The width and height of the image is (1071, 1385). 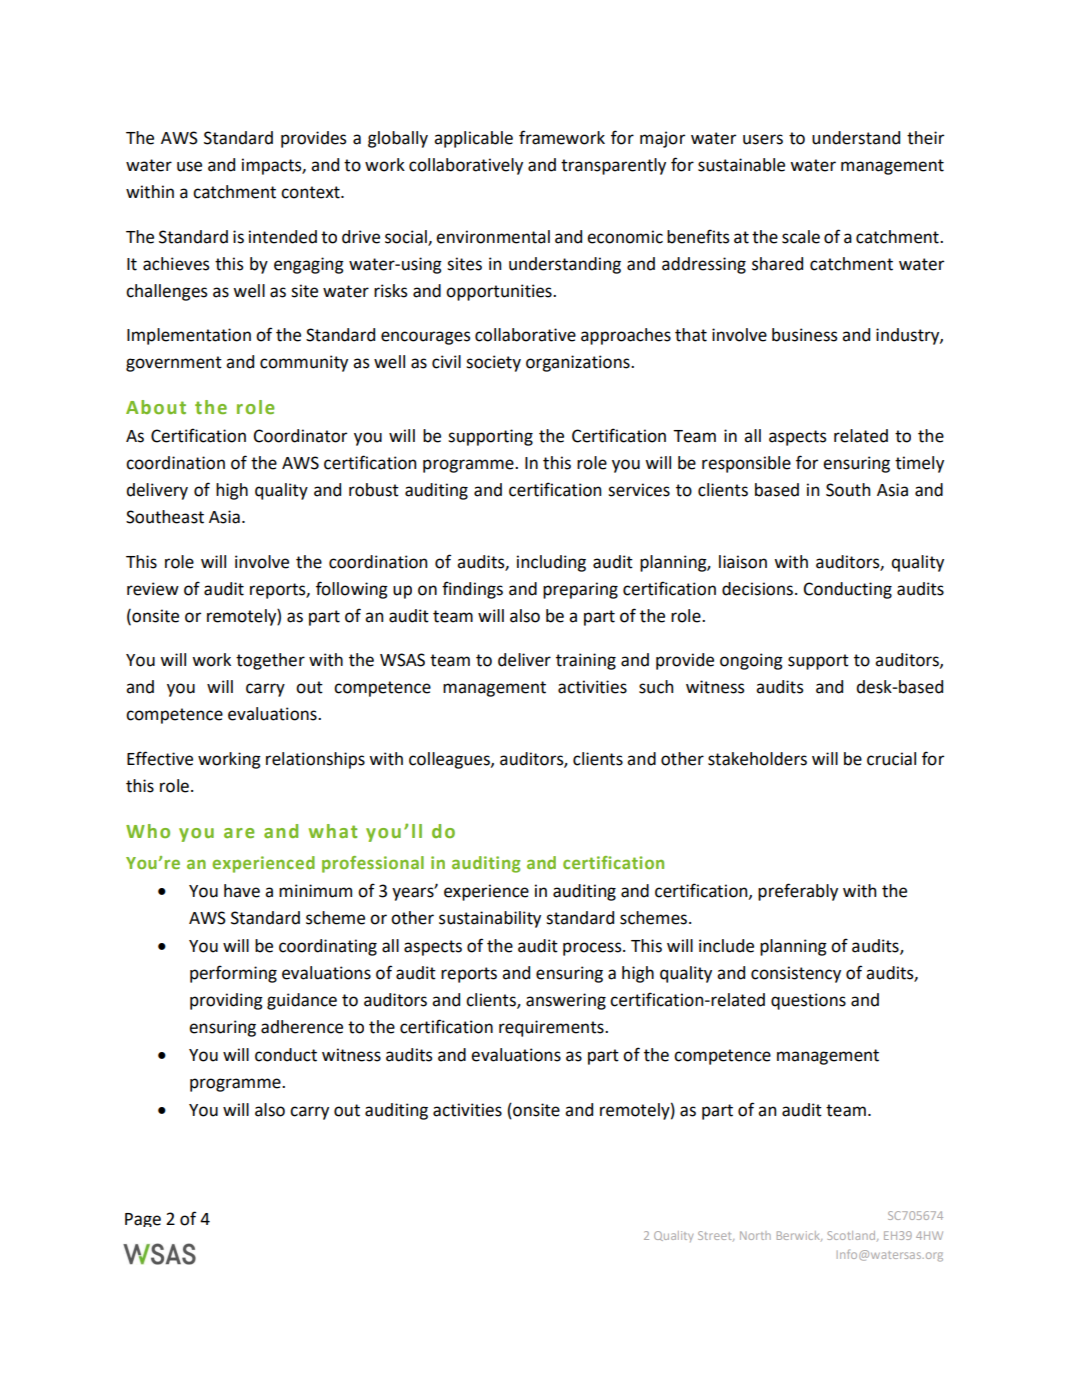 I want to click on context, so click(x=311, y=192).
